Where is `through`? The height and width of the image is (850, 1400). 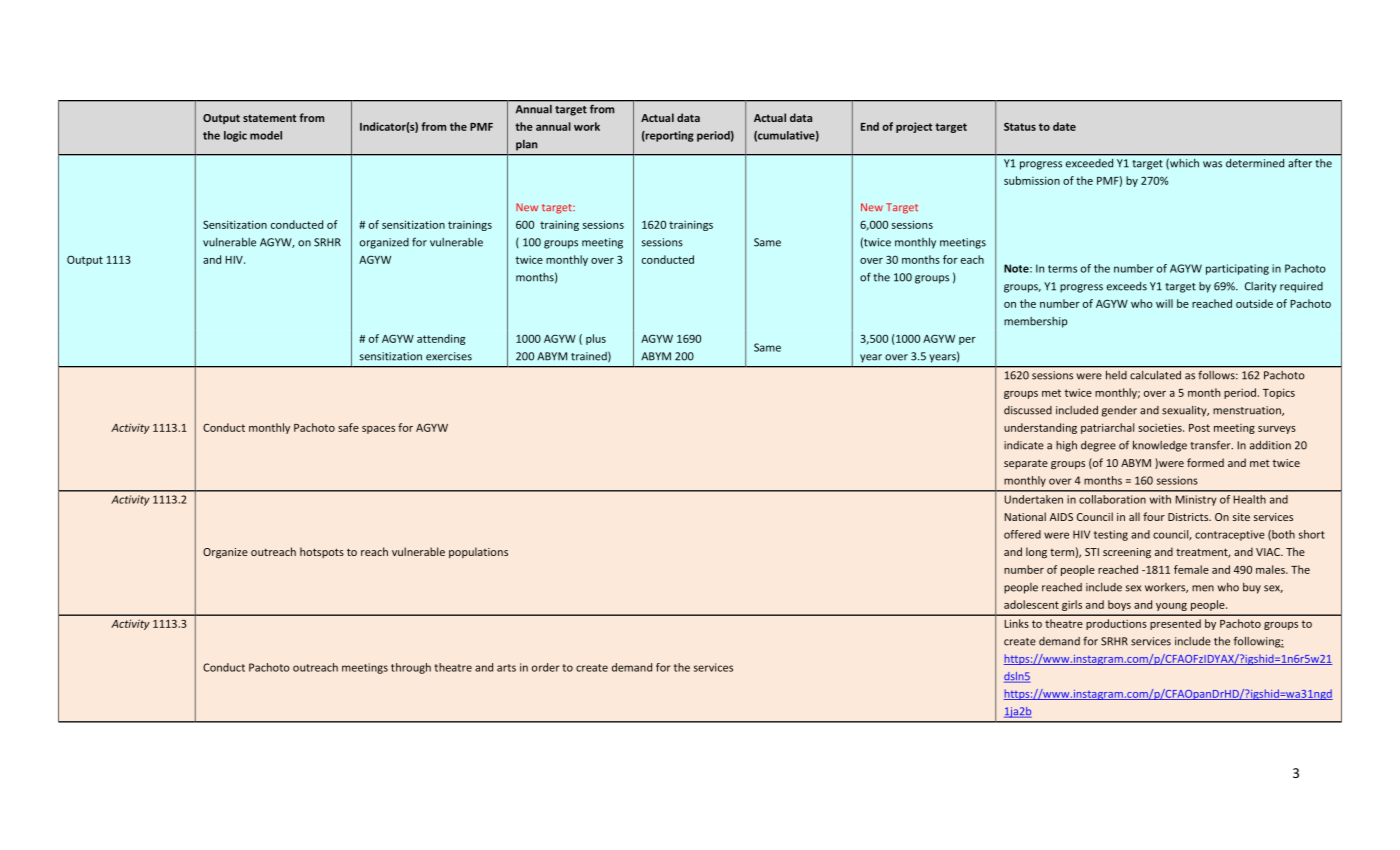
through is located at coordinates (411, 668).
